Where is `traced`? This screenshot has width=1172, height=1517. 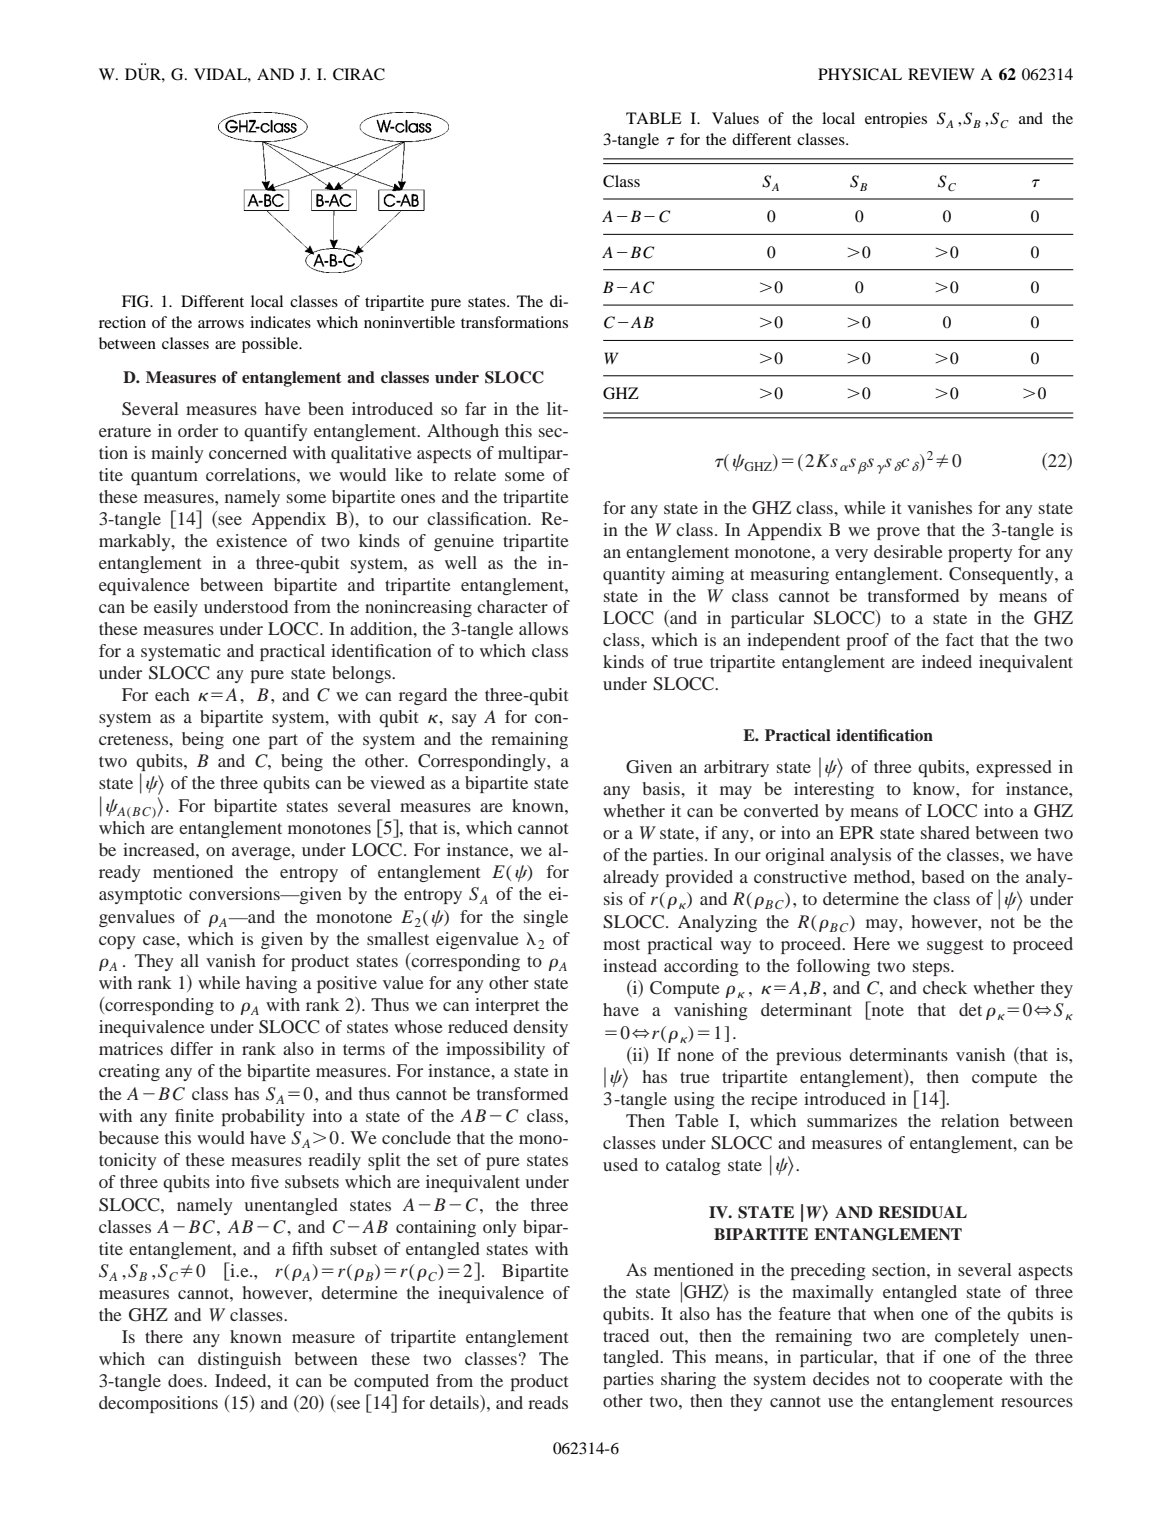 traced is located at coordinates (626, 1335).
